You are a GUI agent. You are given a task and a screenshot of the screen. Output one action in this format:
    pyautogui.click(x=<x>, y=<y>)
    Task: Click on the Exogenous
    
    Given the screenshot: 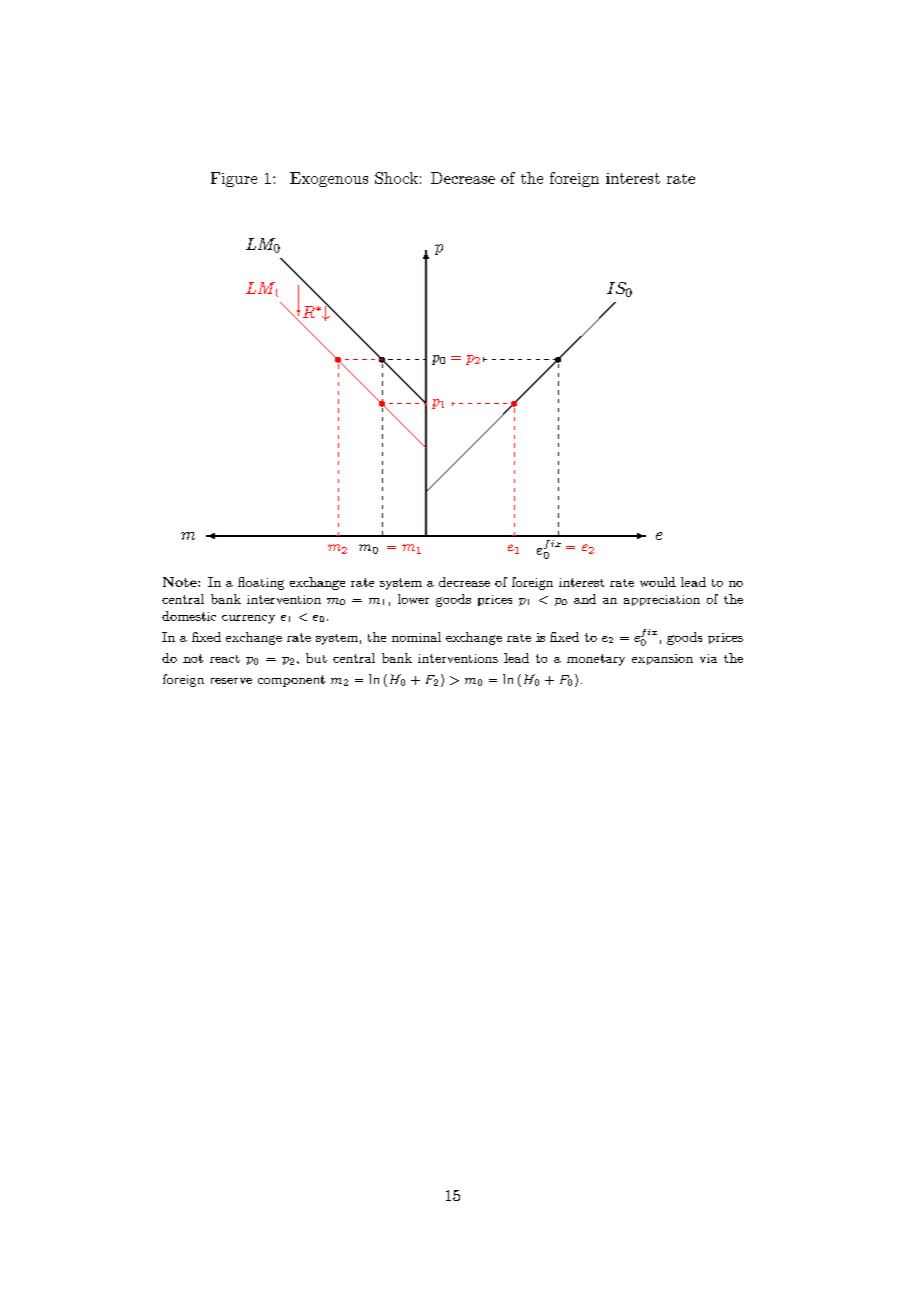 What is the action you would take?
    pyautogui.click(x=329, y=179)
